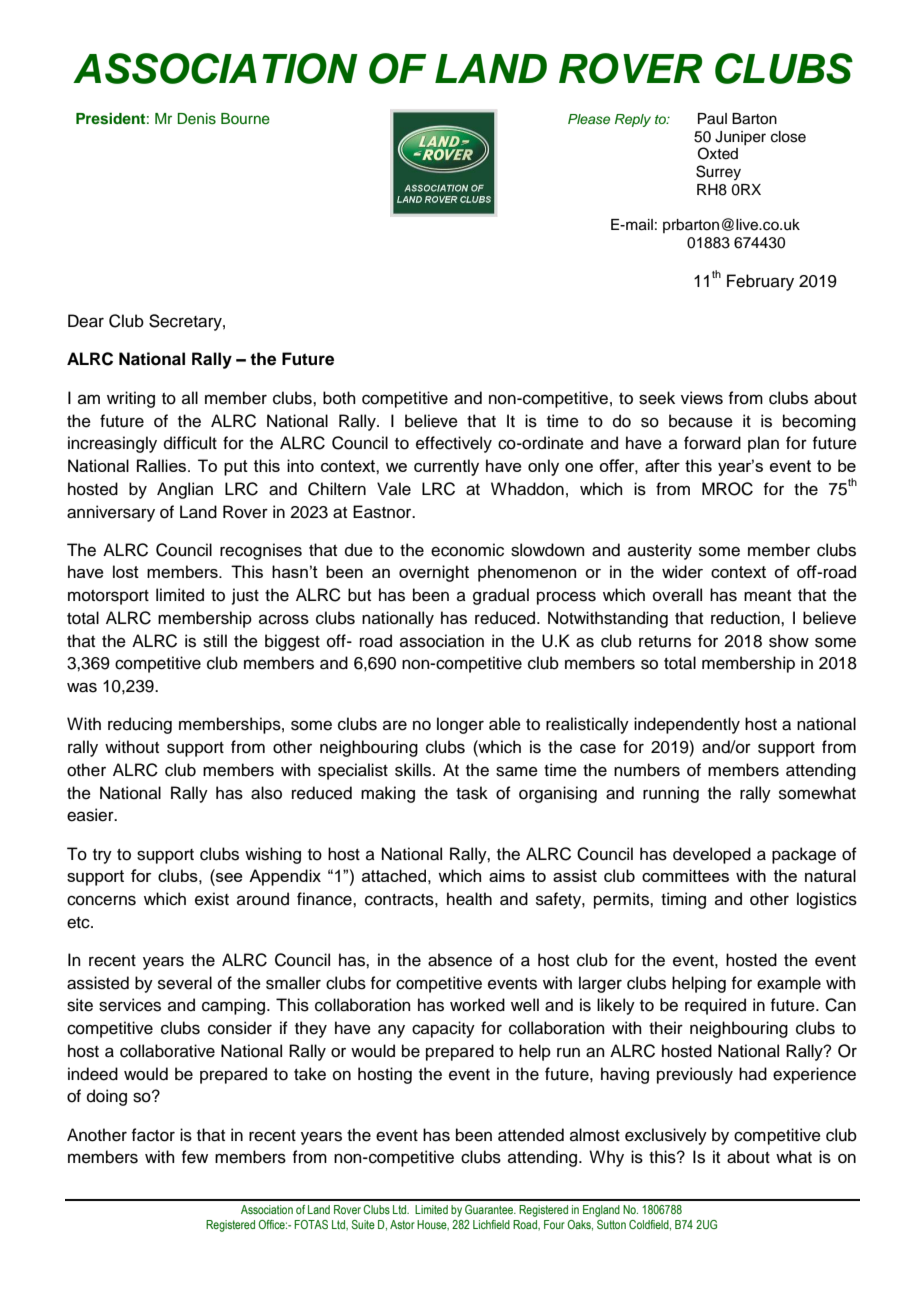  Describe the element at coordinates (140, 725) in the screenshot. I see `reducing` at that location.
